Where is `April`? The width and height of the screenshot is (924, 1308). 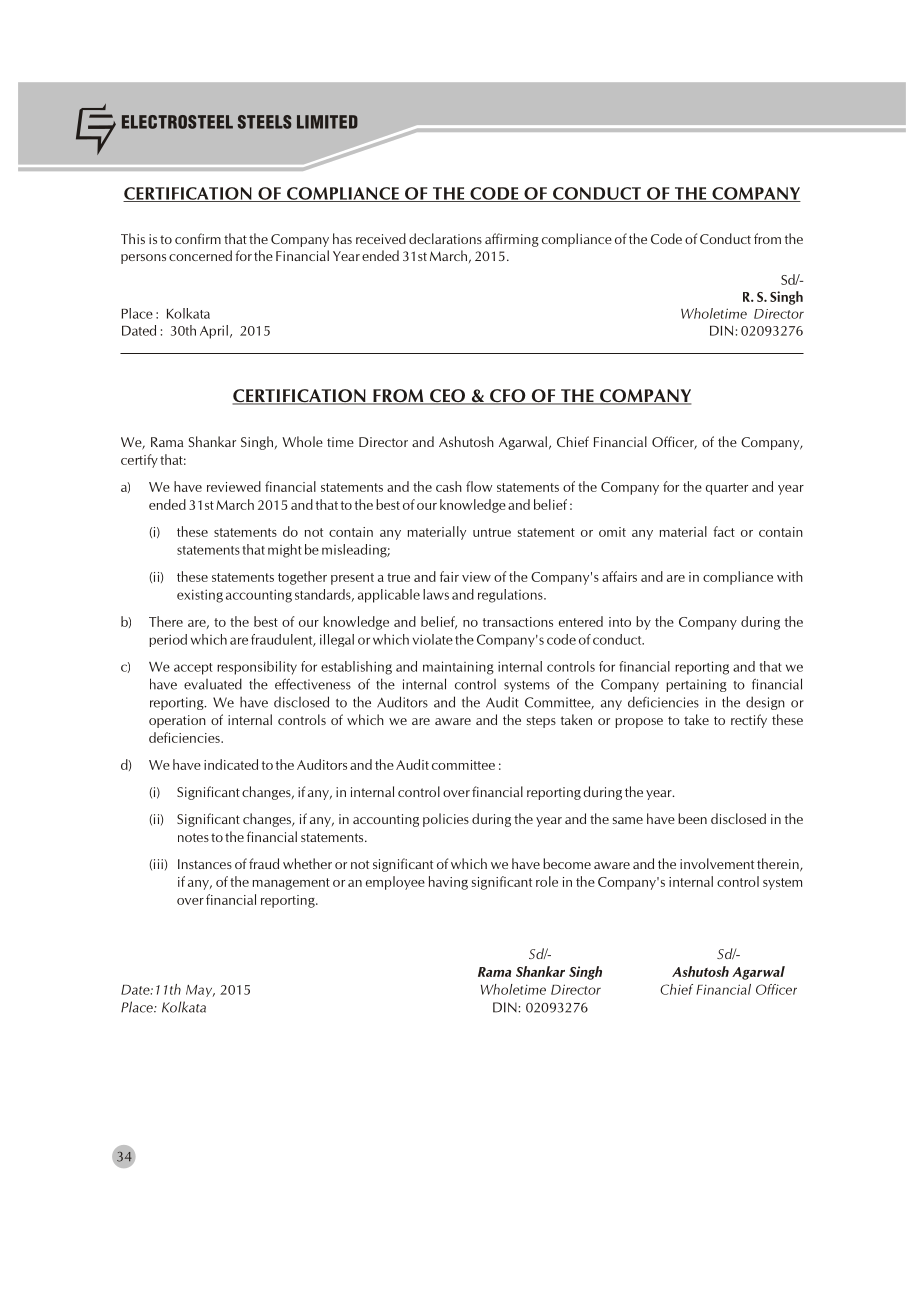 April is located at coordinates (214, 332).
